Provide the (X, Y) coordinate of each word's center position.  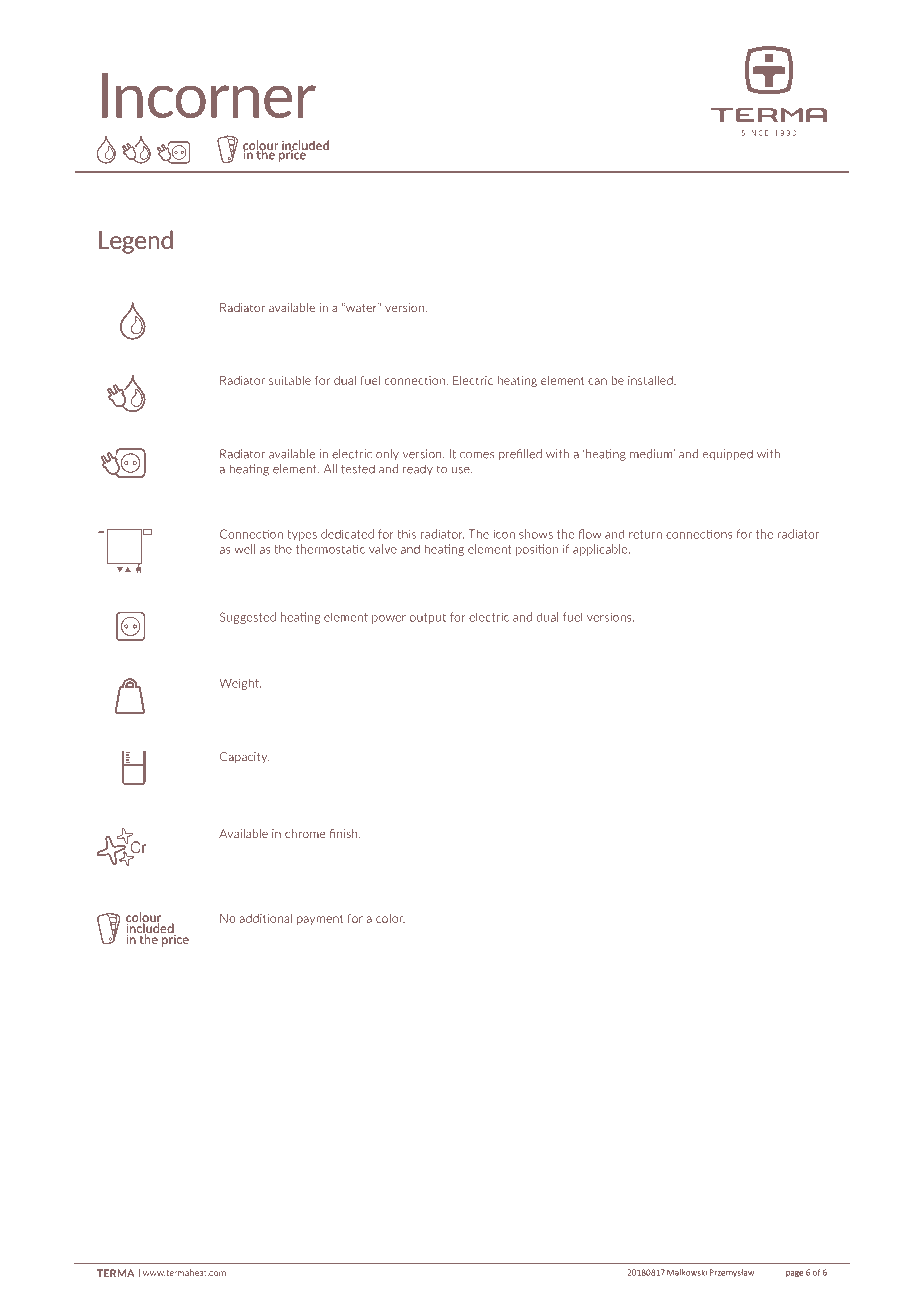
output (428, 618)
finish (345, 833)
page (794, 1274)
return (645, 534)
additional (266, 918)
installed (651, 380)
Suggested (248, 618)
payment (320, 919)
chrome (305, 833)
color (390, 918)
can (597, 381)
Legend (136, 242)
